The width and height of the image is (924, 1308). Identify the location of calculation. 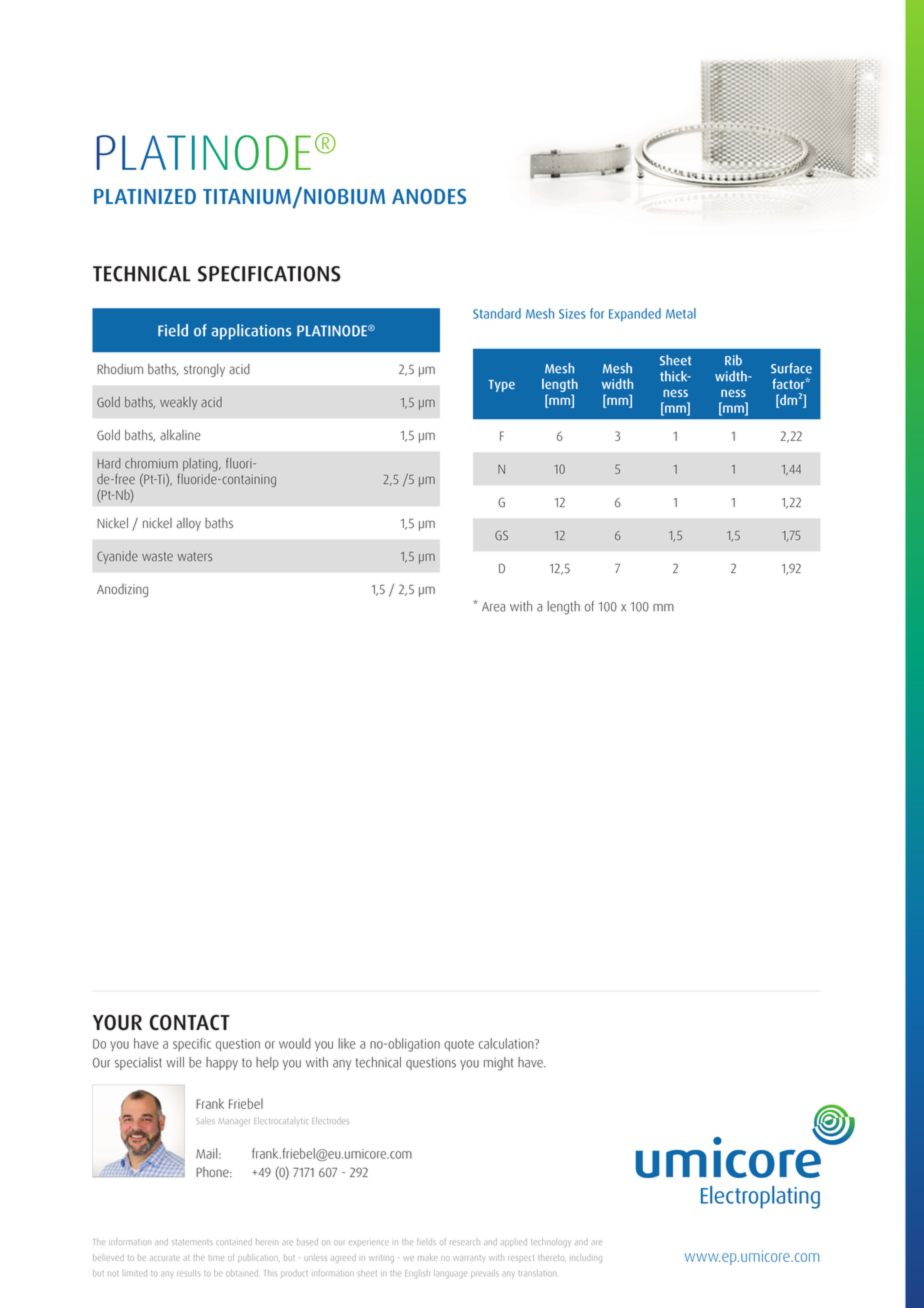
(507, 1043).
